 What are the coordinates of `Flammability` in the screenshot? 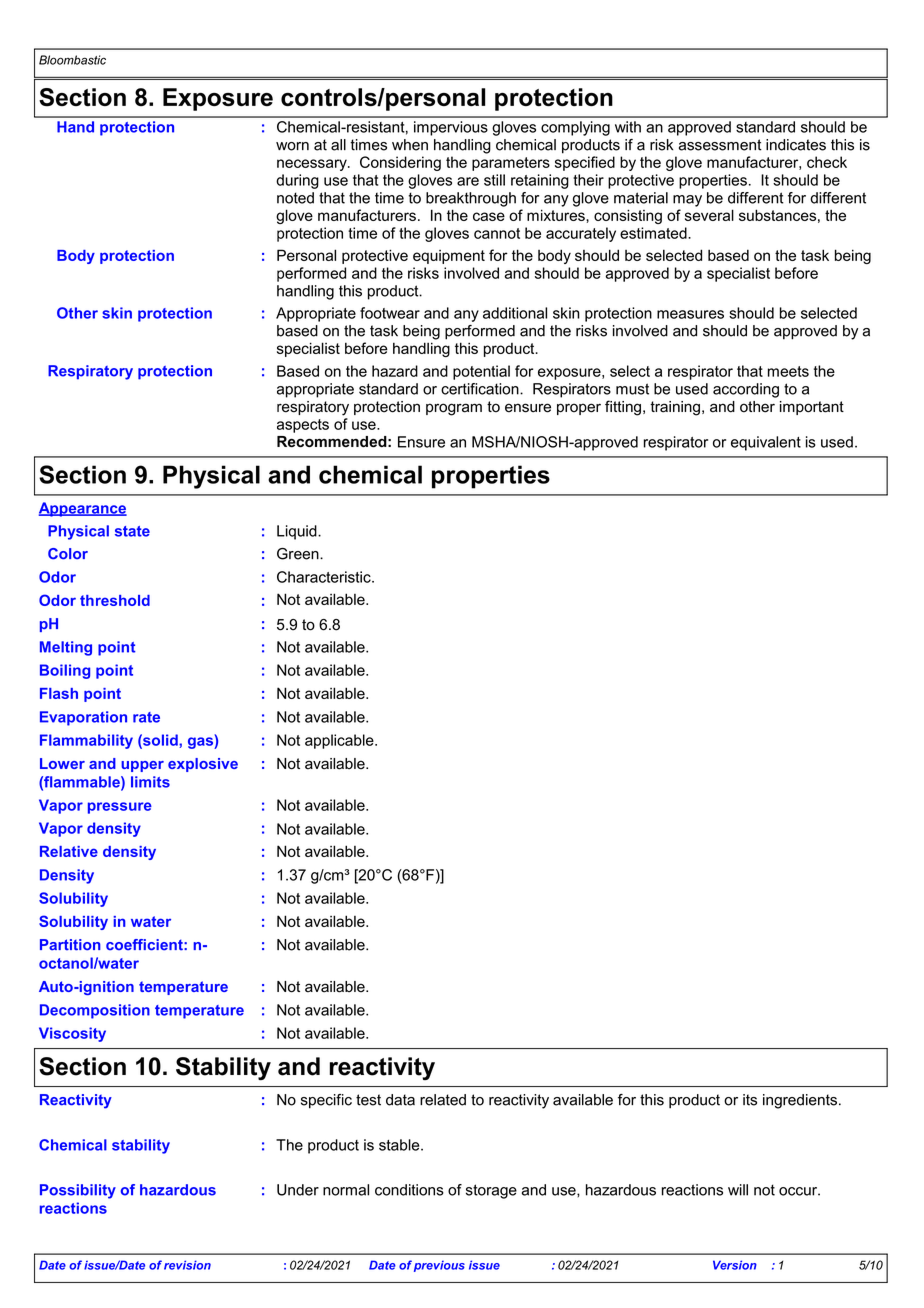 It's located at (86, 741).
